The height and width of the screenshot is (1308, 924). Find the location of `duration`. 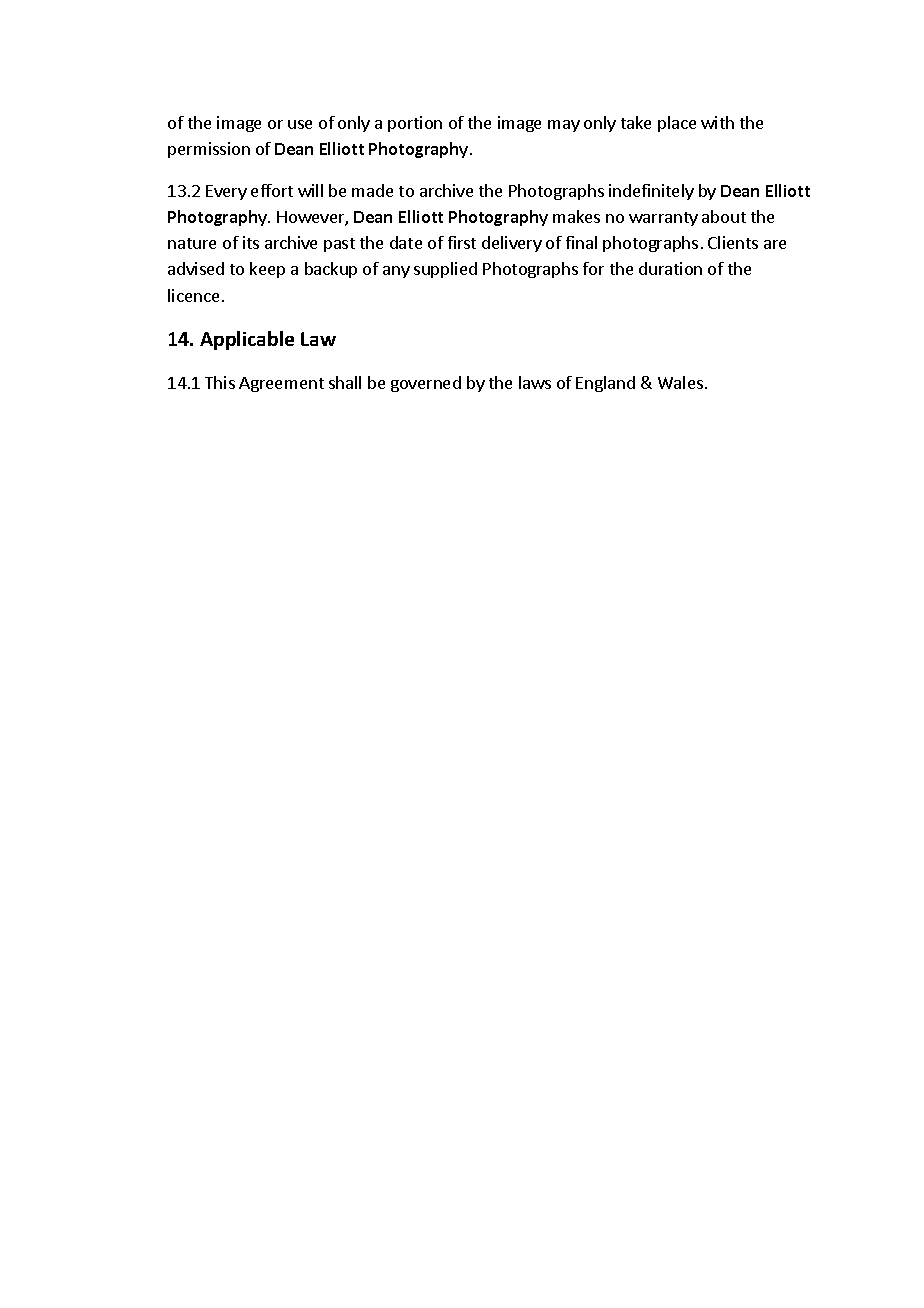

duration is located at coordinates (670, 268).
